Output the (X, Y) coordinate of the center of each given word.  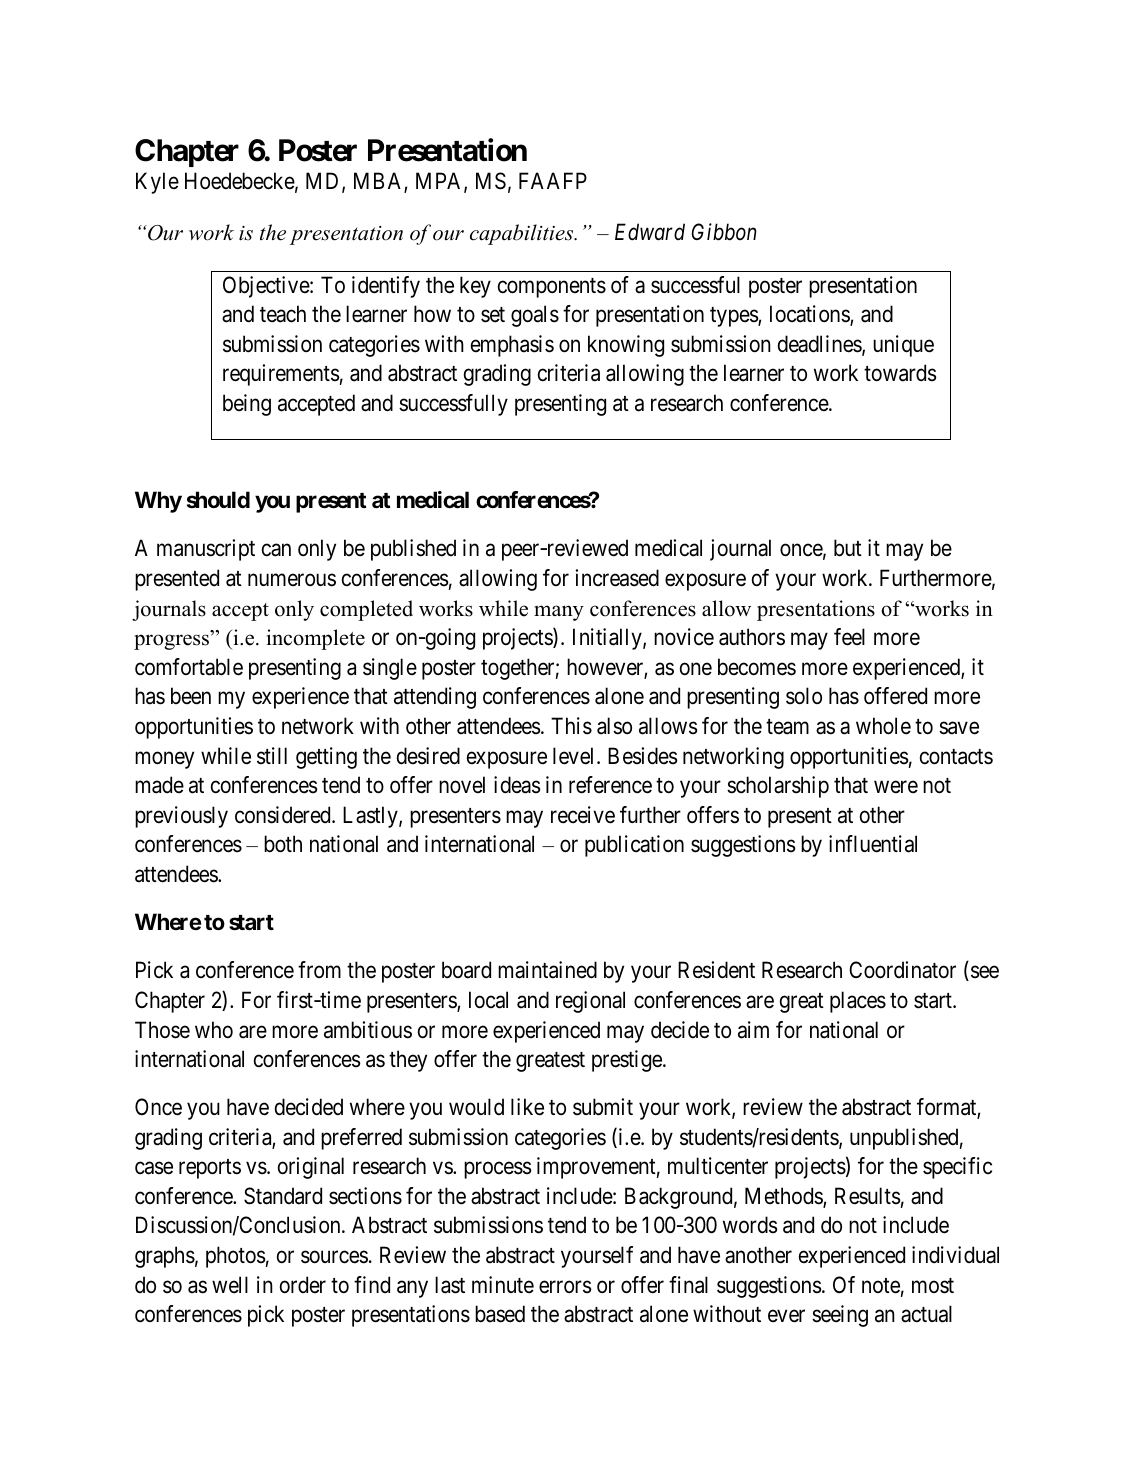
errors (565, 1287)
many (559, 613)
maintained (547, 970)
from (319, 969)
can (276, 550)
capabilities (523, 234)
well (230, 1285)
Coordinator (902, 970)
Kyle (157, 183)
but (848, 548)
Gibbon (724, 232)
